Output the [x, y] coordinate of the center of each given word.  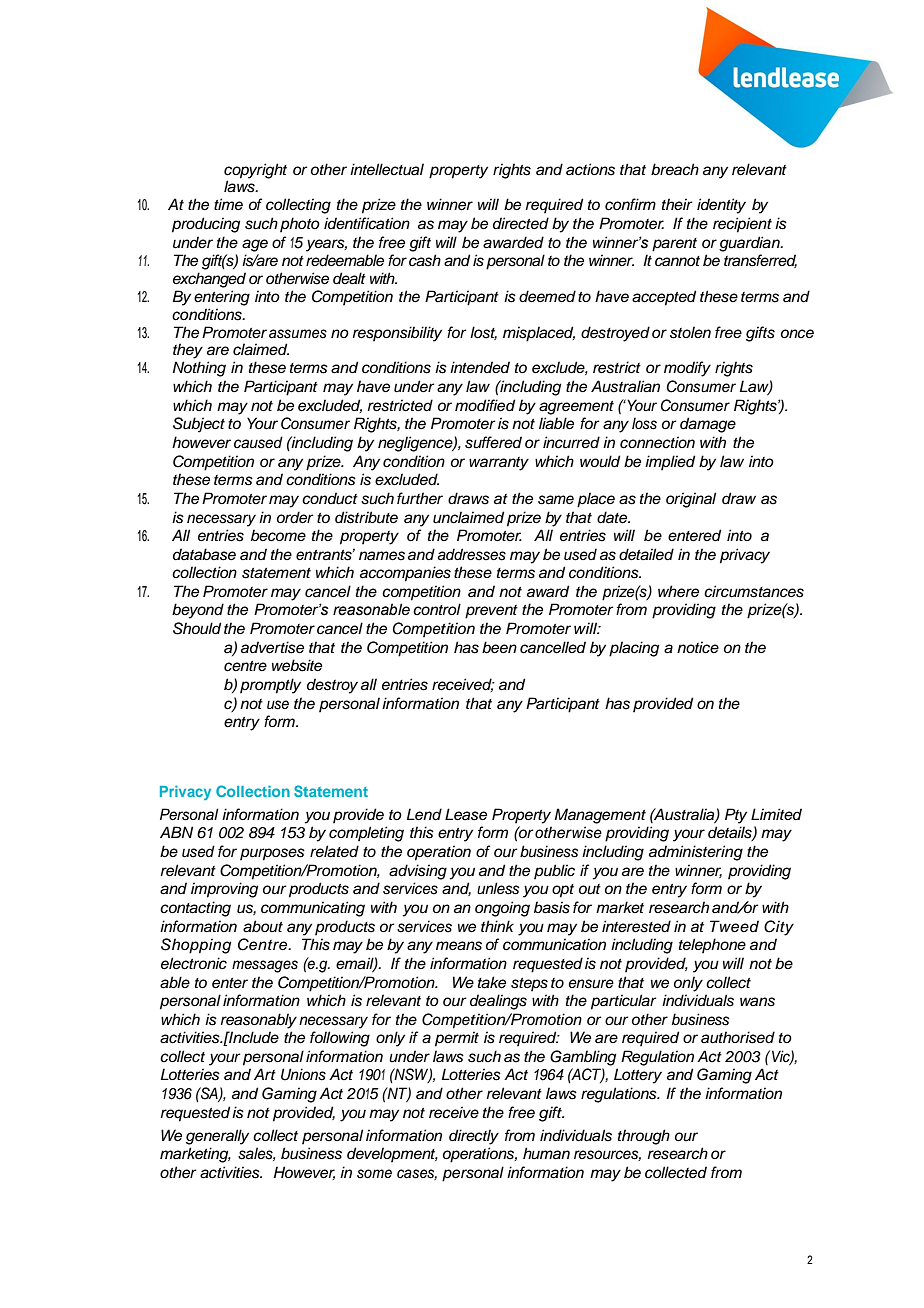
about [263, 926]
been [499, 647]
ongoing [502, 909]
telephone [712, 945]
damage [708, 425]
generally [217, 1137]
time [228, 204]
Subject [199, 425]
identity [721, 206]
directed [521, 223]
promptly [270, 686]
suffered [493, 442]
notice [698, 647]
